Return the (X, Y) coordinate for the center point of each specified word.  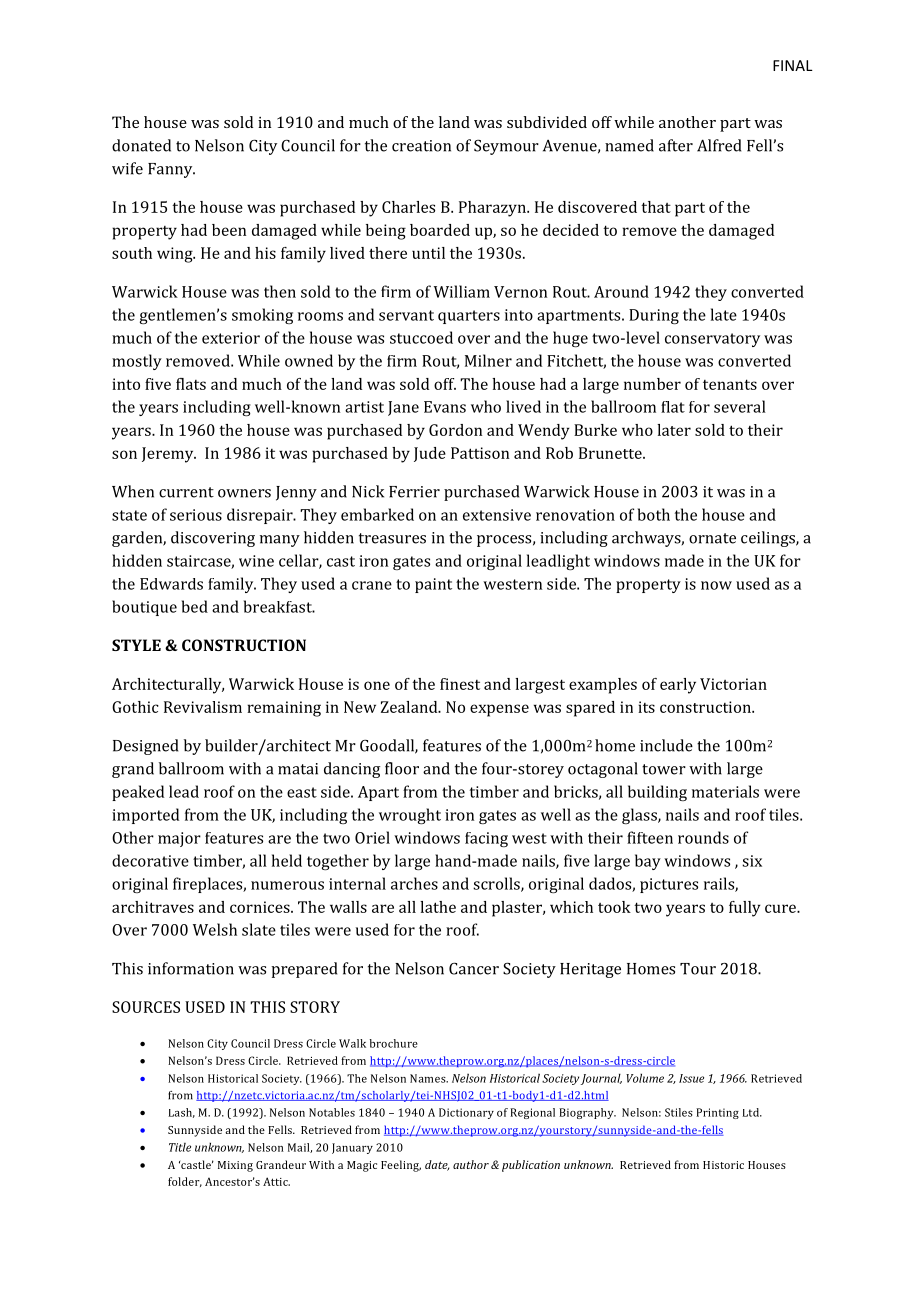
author (471, 1164)
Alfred (719, 145)
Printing (717, 1113)
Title (180, 1147)
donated (141, 145)
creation (421, 146)
